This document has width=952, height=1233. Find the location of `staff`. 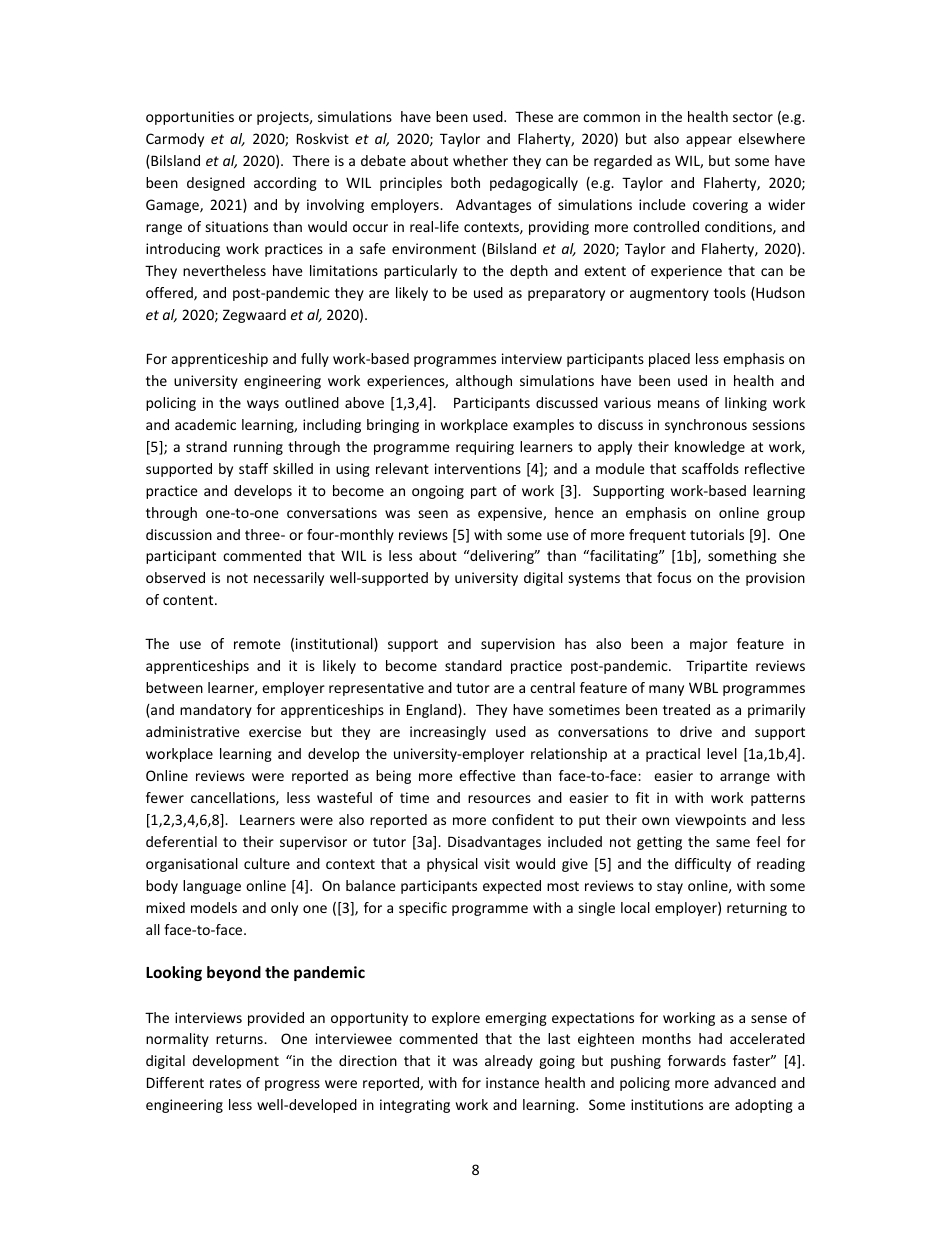

staff is located at coordinates (253, 468).
